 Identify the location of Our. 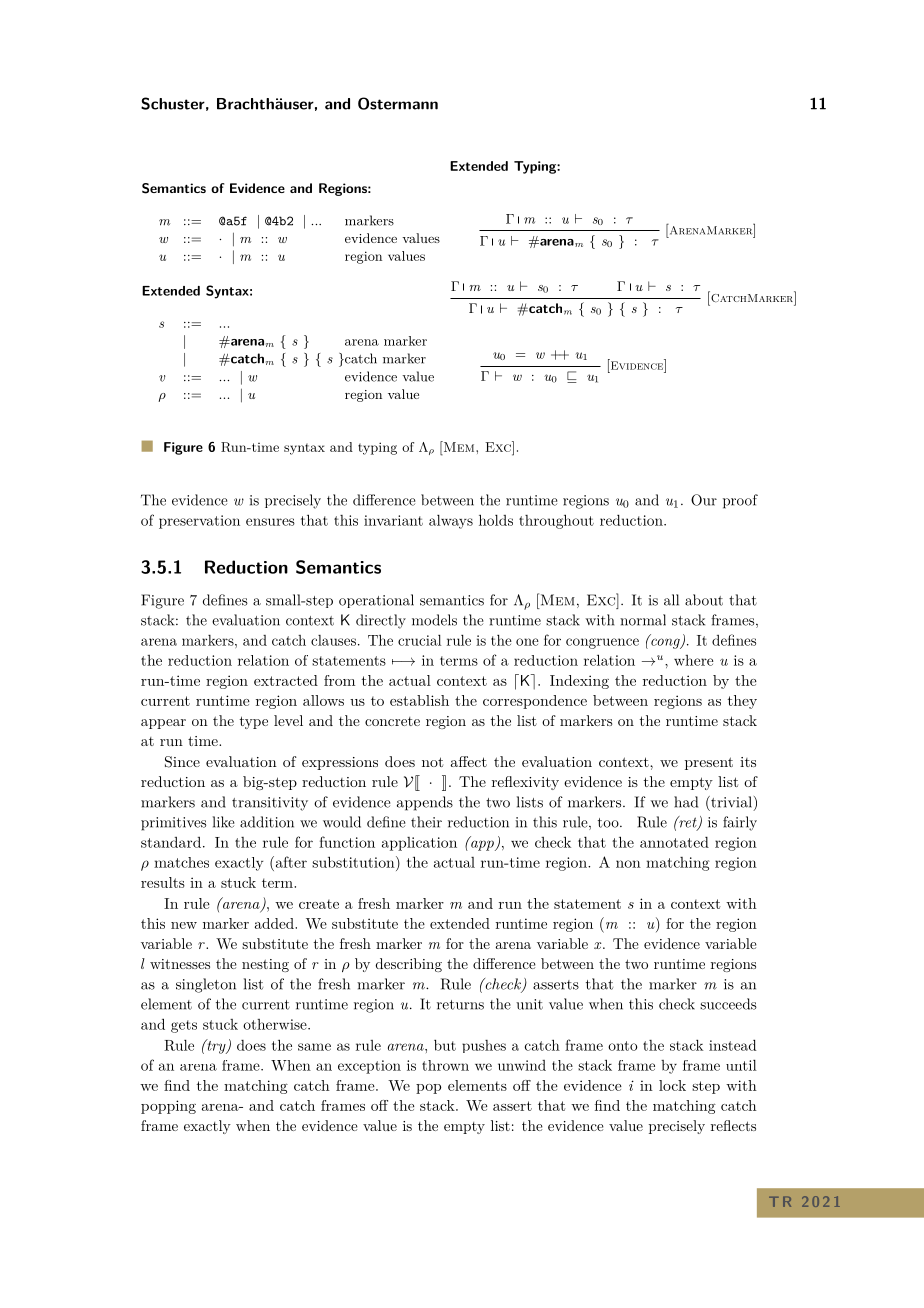
(704, 500).
